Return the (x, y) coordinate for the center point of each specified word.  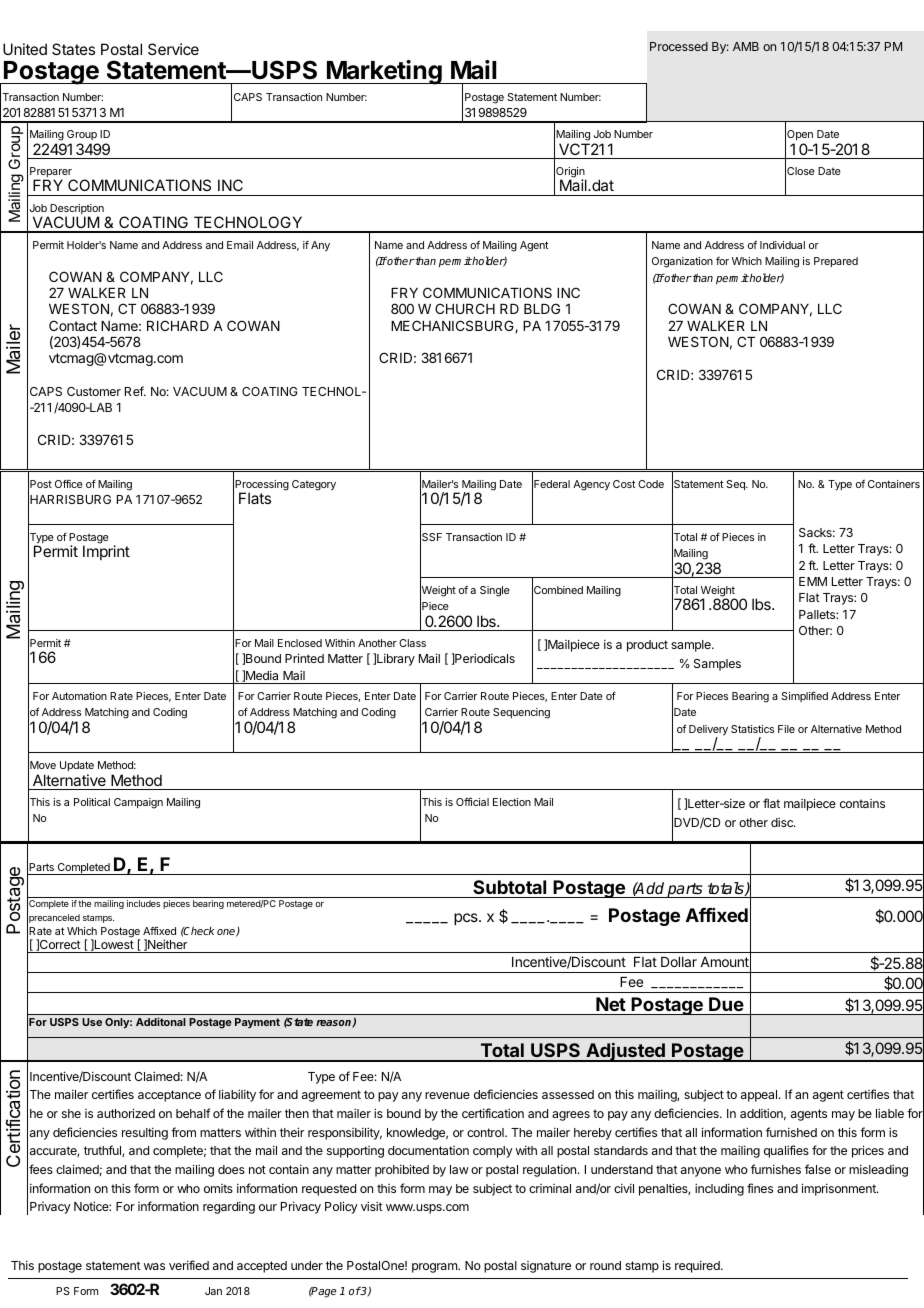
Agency (591, 485)
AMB (746, 46)
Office (69, 484)
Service (173, 49)
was (154, 1266)
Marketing (384, 72)
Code (651, 484)
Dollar (679, 962)
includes (143, 903)
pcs (467, 919)
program (435, 1268)
